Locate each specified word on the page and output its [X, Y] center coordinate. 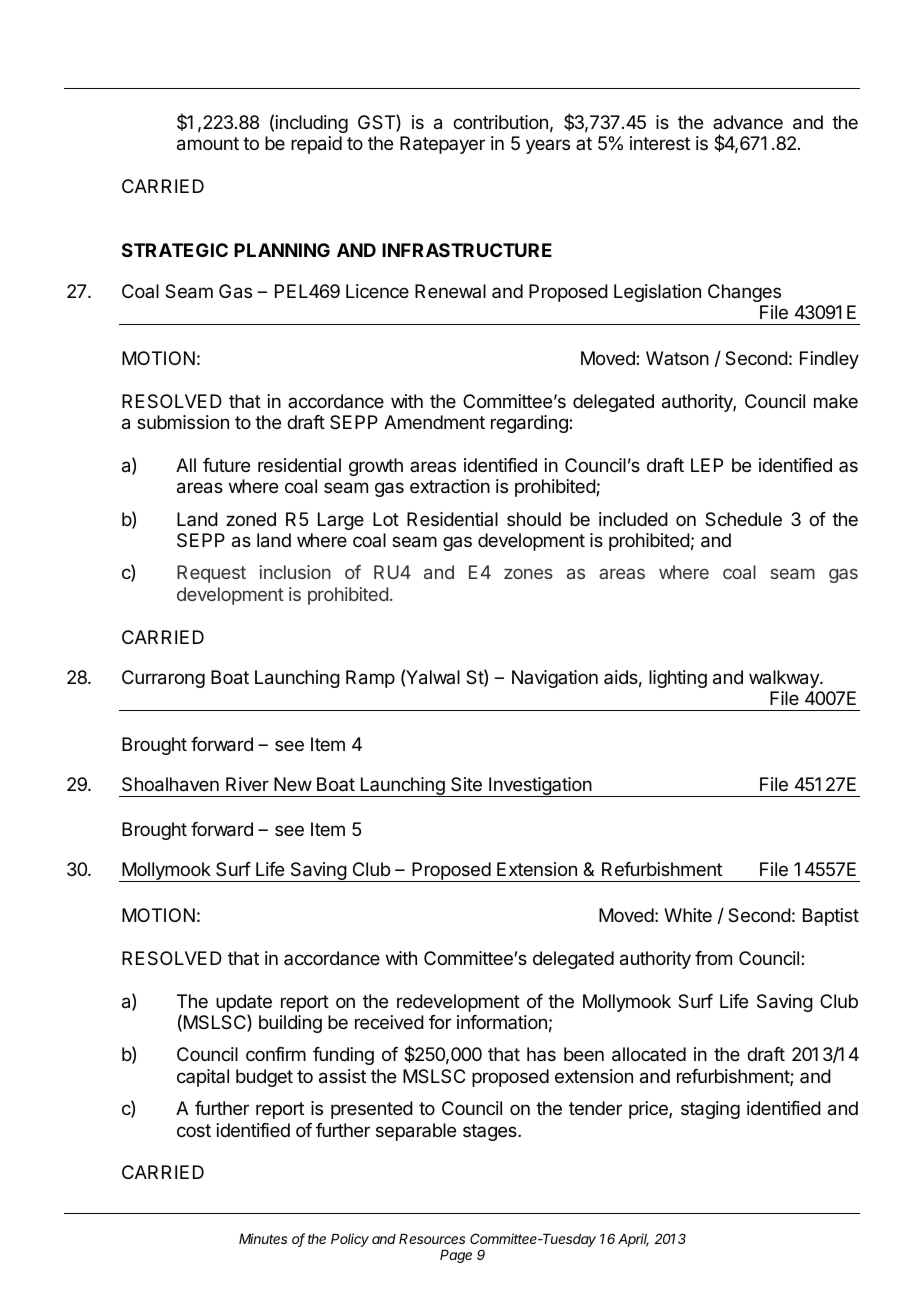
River [247, 784]
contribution [500, 122]
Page [456, 1256]
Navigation [555, 679]
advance [748, 122]
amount [208, 144]
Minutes [263, 1238]
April [633, 1240]
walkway [785, 679]
